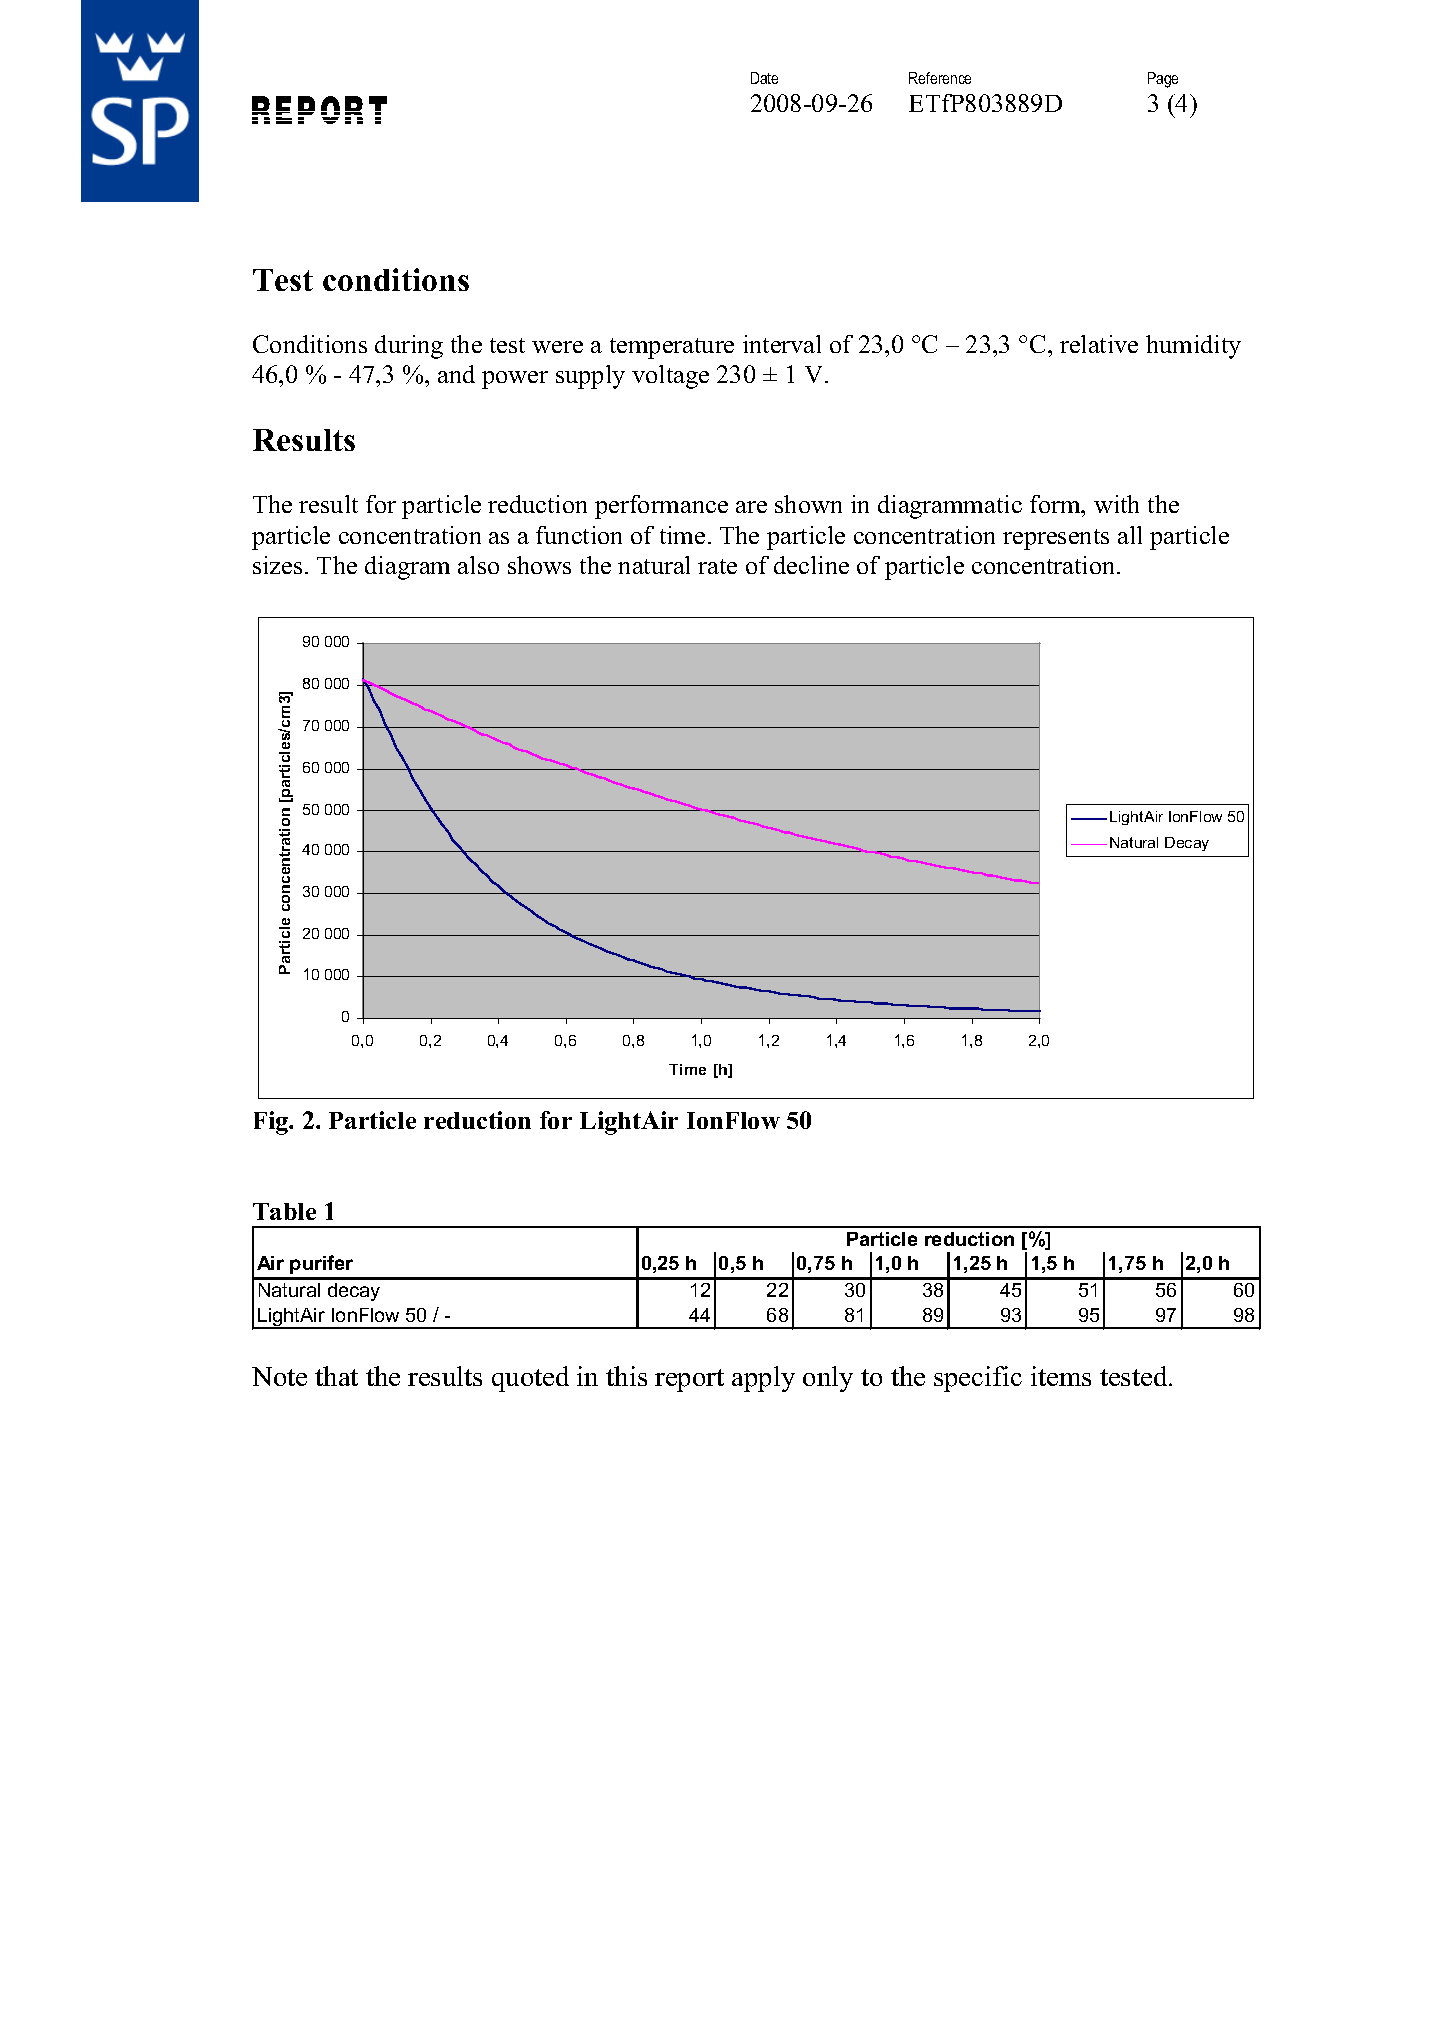 Image resolution: width=1431 pixels, height=2025 pixels. Describe the element at coordinates (670, 377) in the image. I see `voltage` at that location.
